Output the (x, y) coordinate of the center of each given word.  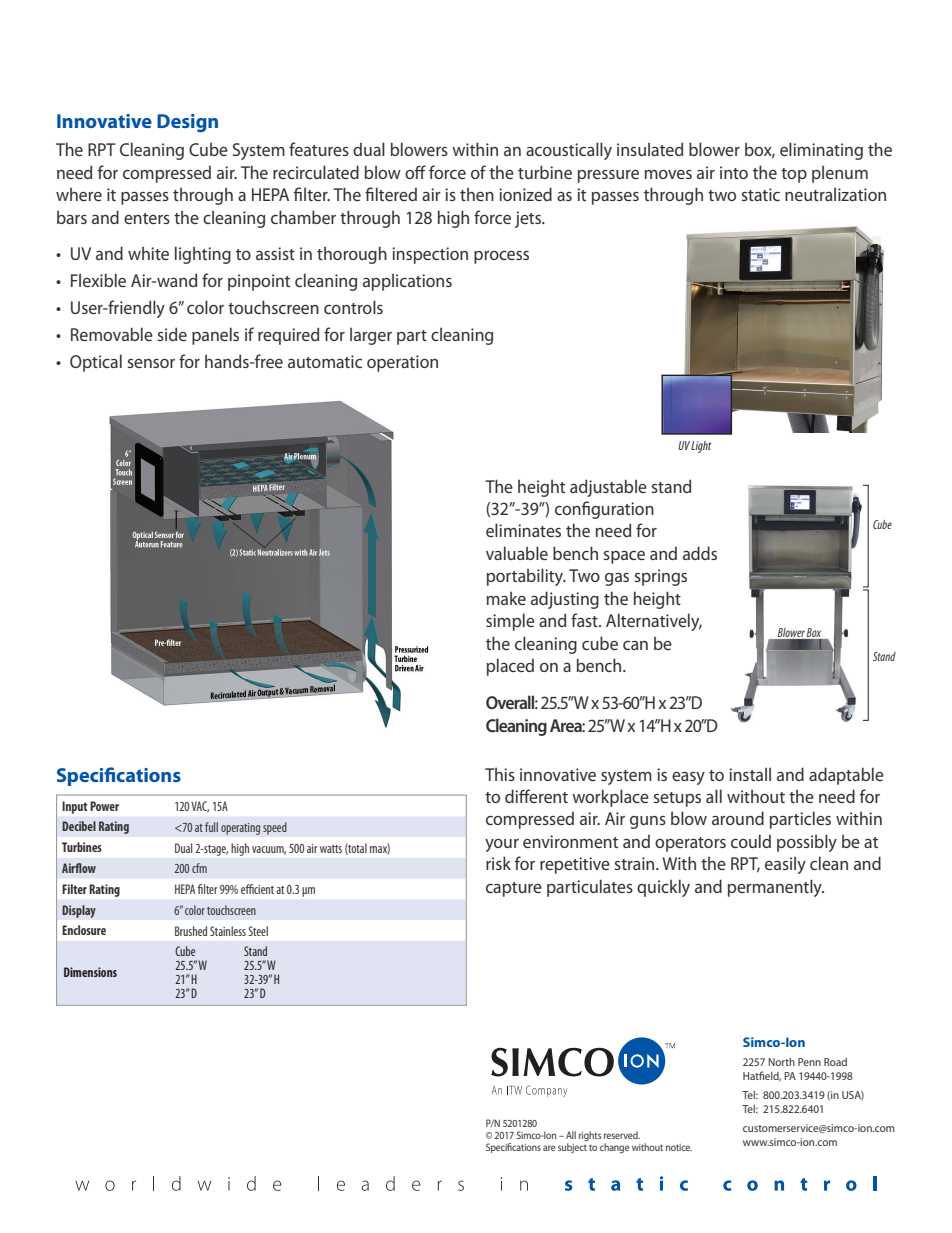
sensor (151, 363)
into (734, 172)
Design (187, 123)
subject (573, 1146)
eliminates (523, 530)
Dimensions (90, 972)
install (750, 774)
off (415, 172)
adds (700, 553)
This (500, 774)
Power (104, 806)
